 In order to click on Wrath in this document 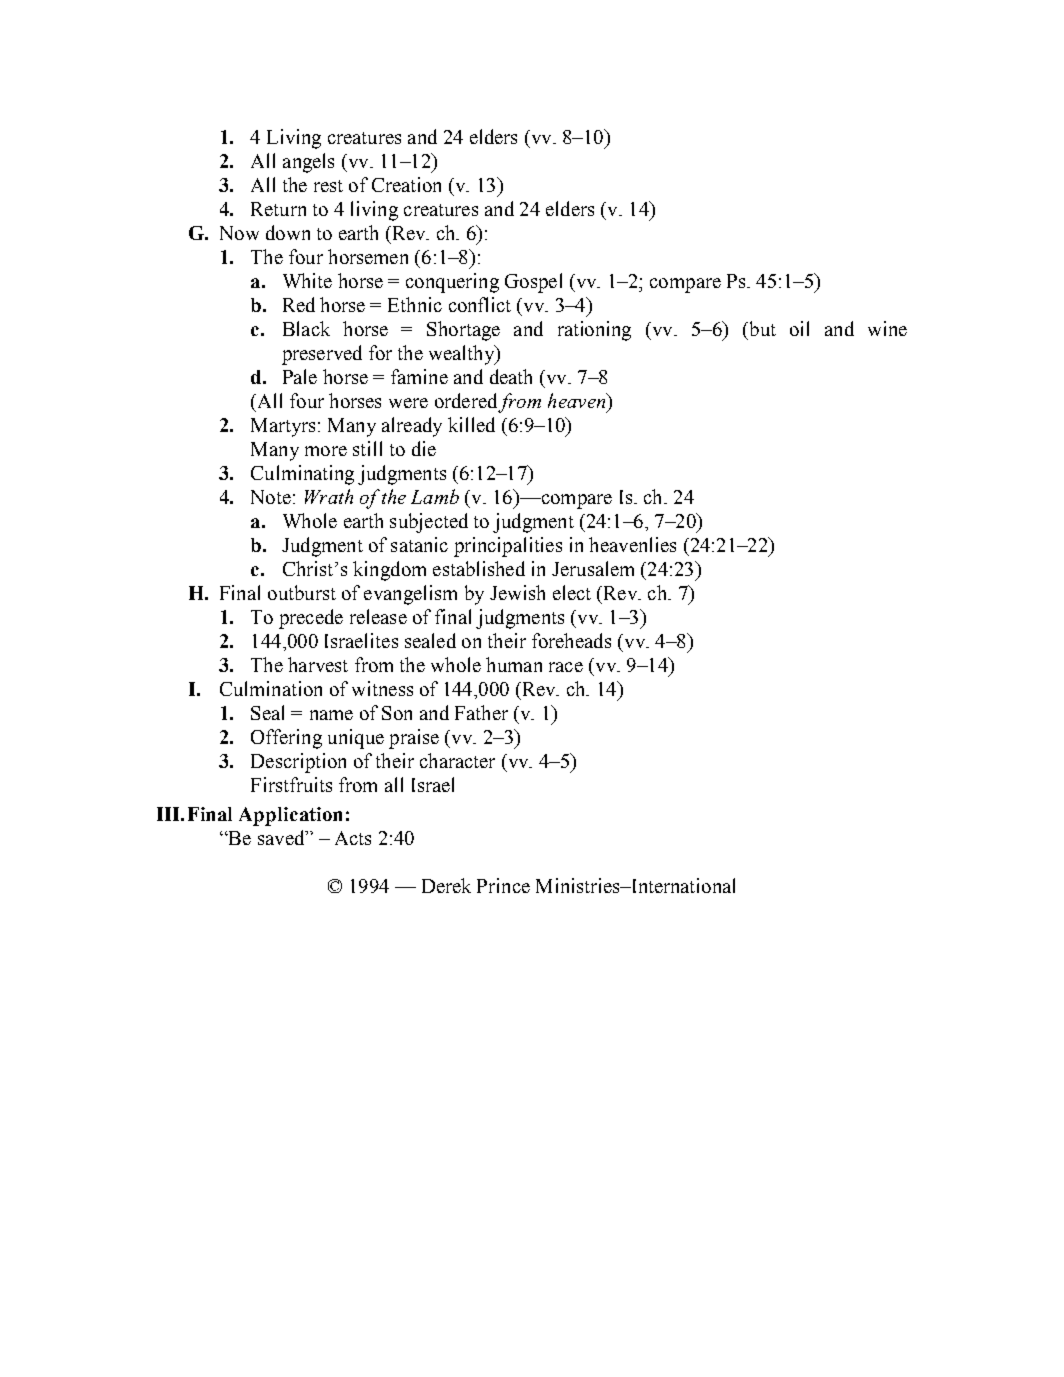, I will do `click(329, 496)`.
